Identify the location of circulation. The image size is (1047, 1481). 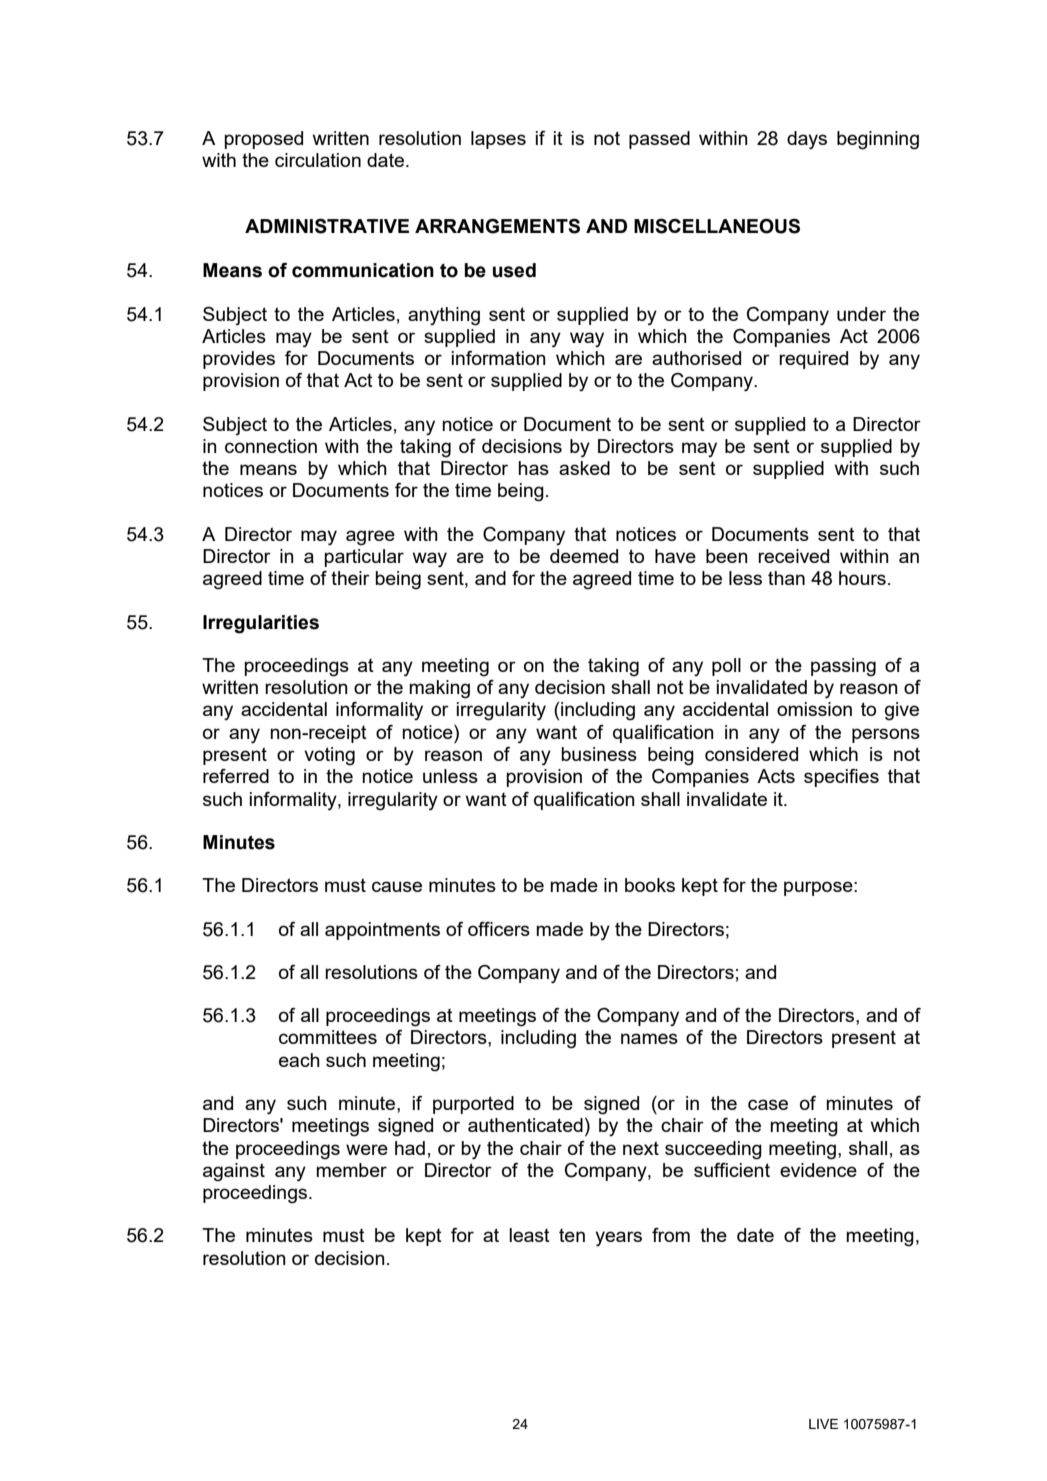
(318, 160).
